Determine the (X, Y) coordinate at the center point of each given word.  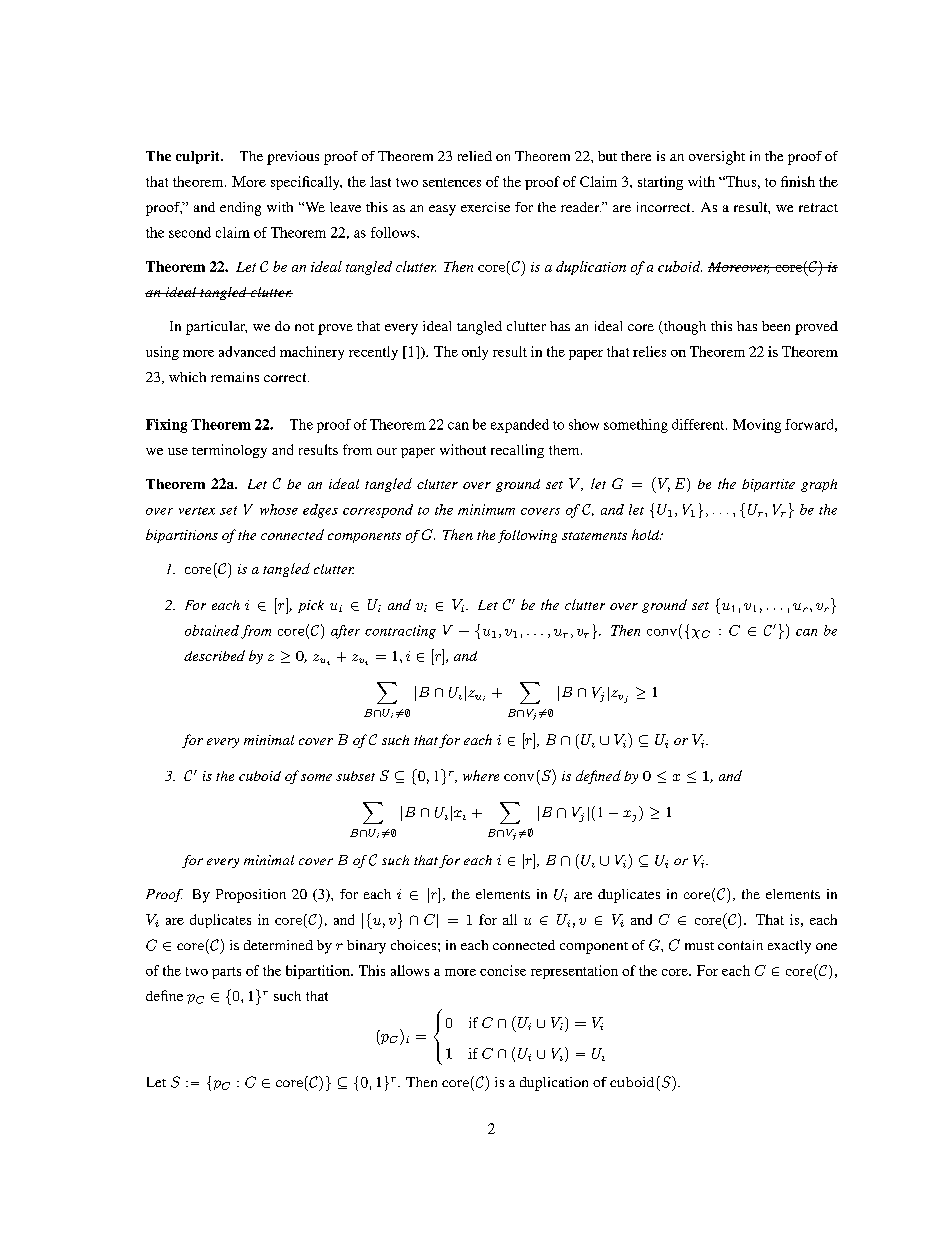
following (527, 536)
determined (278, 945)
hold (647, 534)
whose (279, 509)
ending (240, 209)
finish (798, 181)
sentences (452, 182)
